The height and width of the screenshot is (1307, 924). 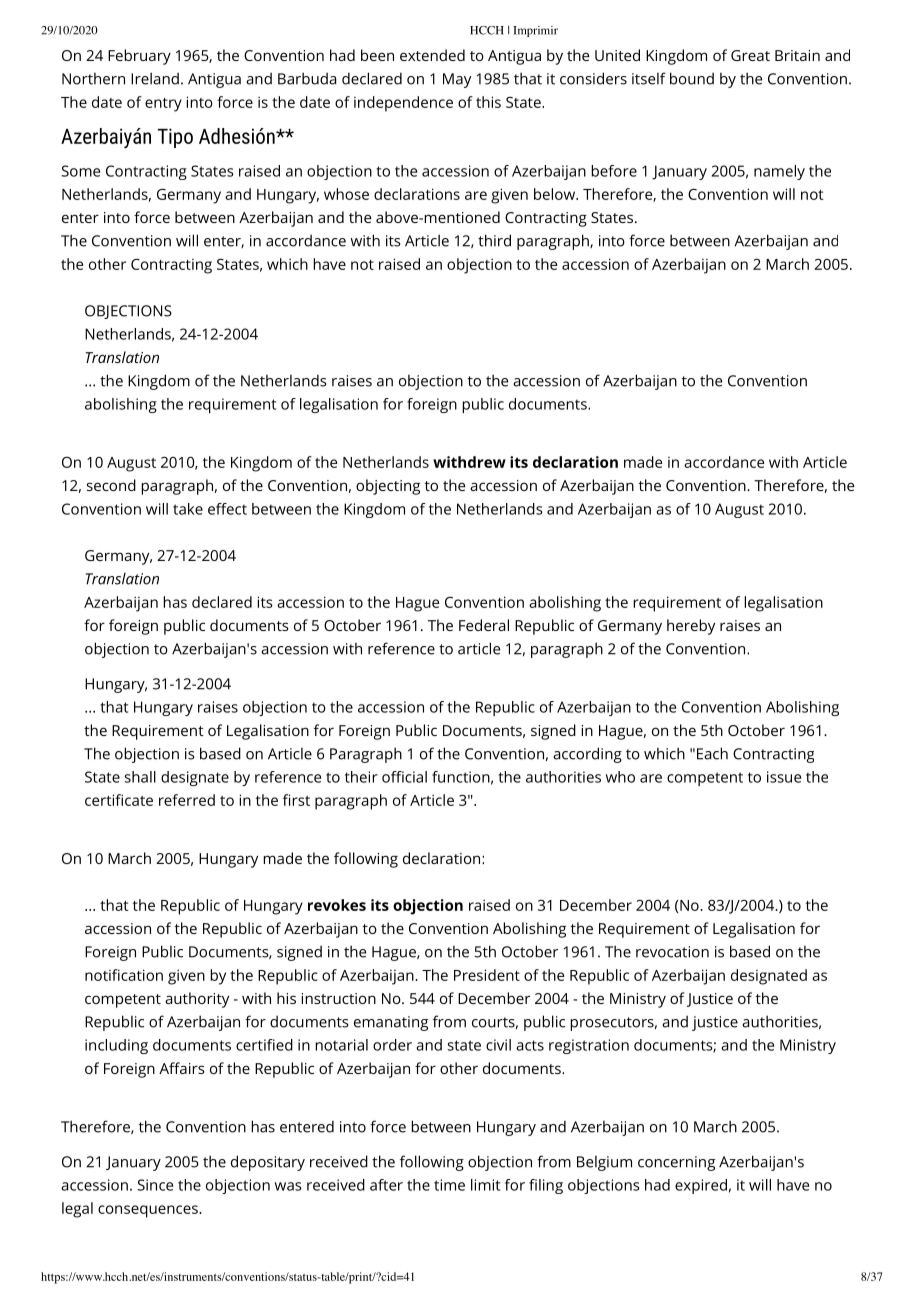 I want to click on hereby, so click(x=691, y=627).
